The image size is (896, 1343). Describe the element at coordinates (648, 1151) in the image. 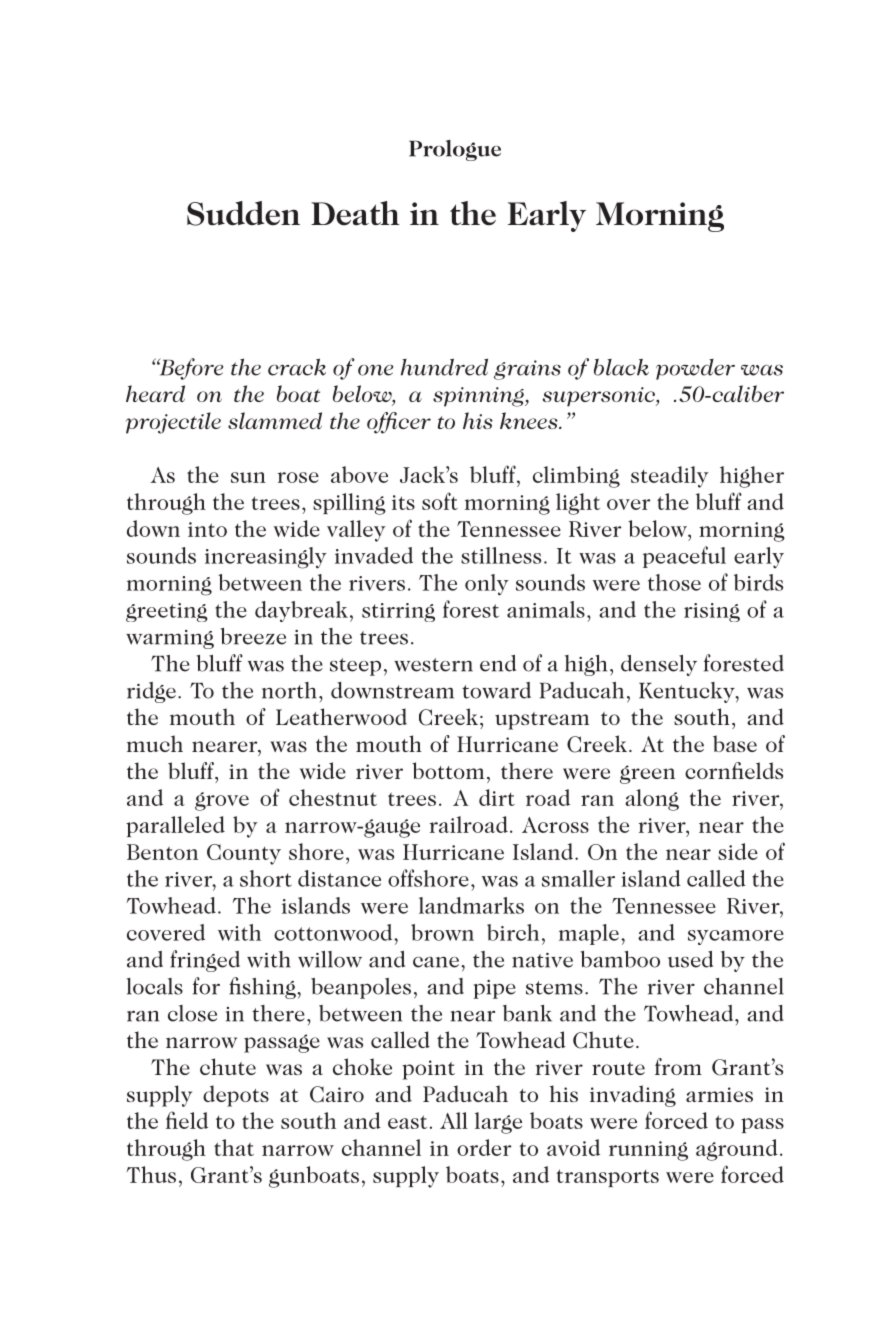

I see `running` at that location.
